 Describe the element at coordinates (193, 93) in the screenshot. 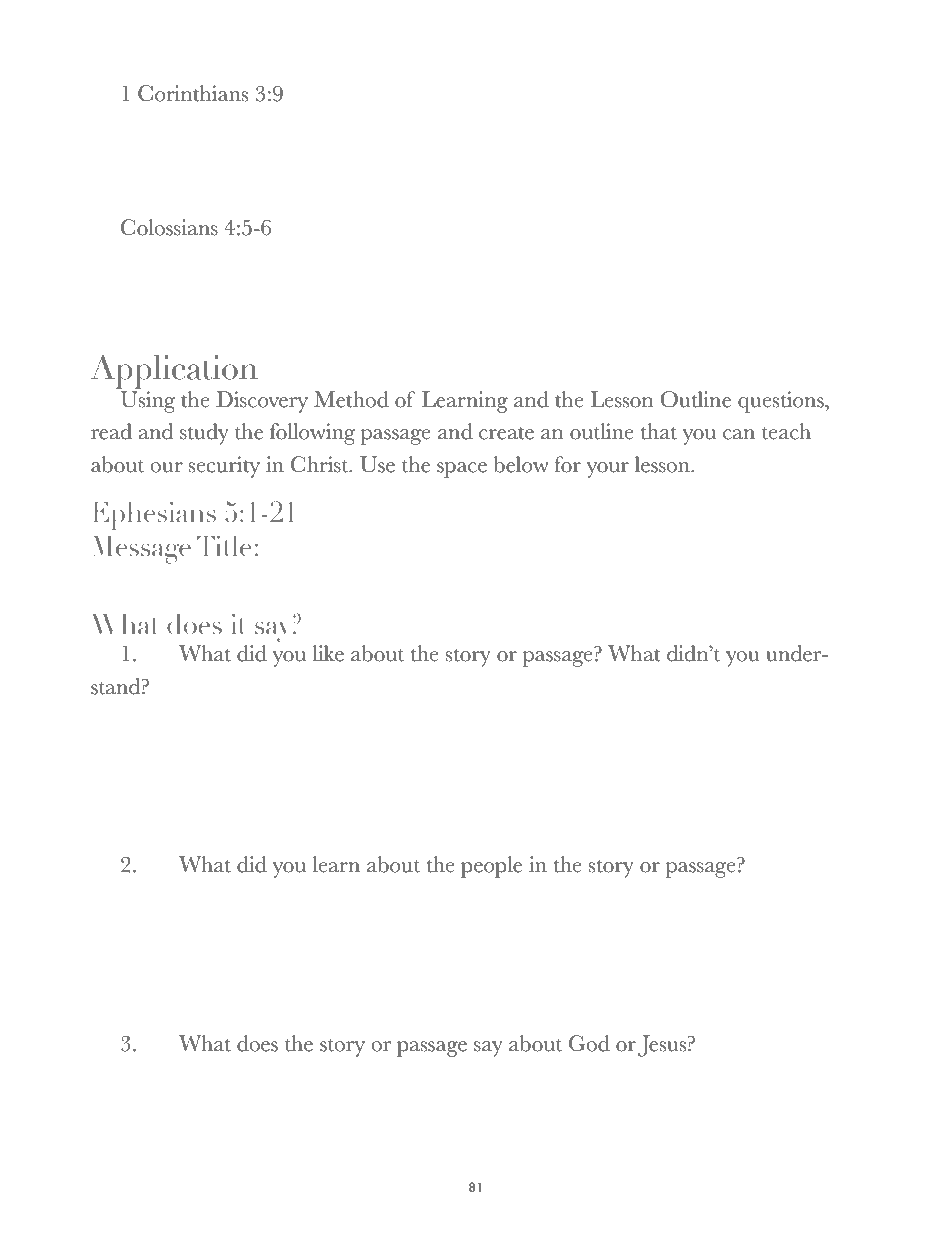

I see `Corinthians` at that location.
